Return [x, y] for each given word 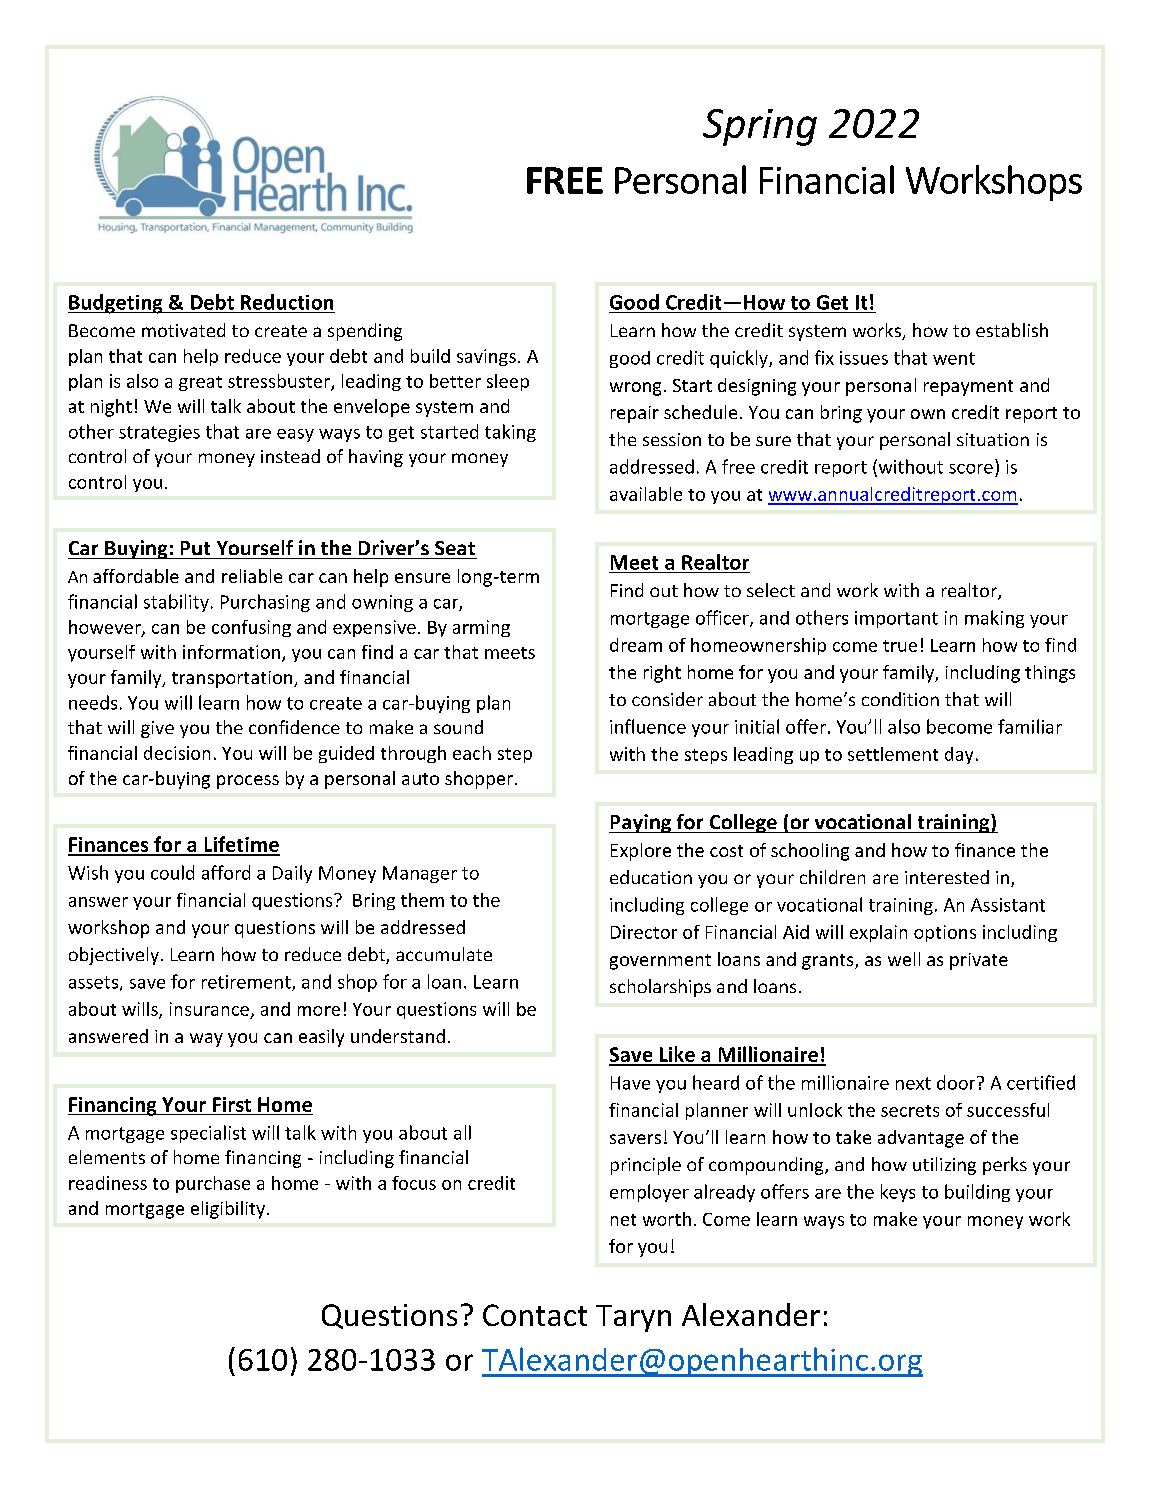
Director [644, 932]
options [945, 933]
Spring [760, 127]
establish [1012, 330]
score [971, 469]
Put [195, 548]
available [646, 494]
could [172, 872]
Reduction [287, 302]
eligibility [228, 1210]
